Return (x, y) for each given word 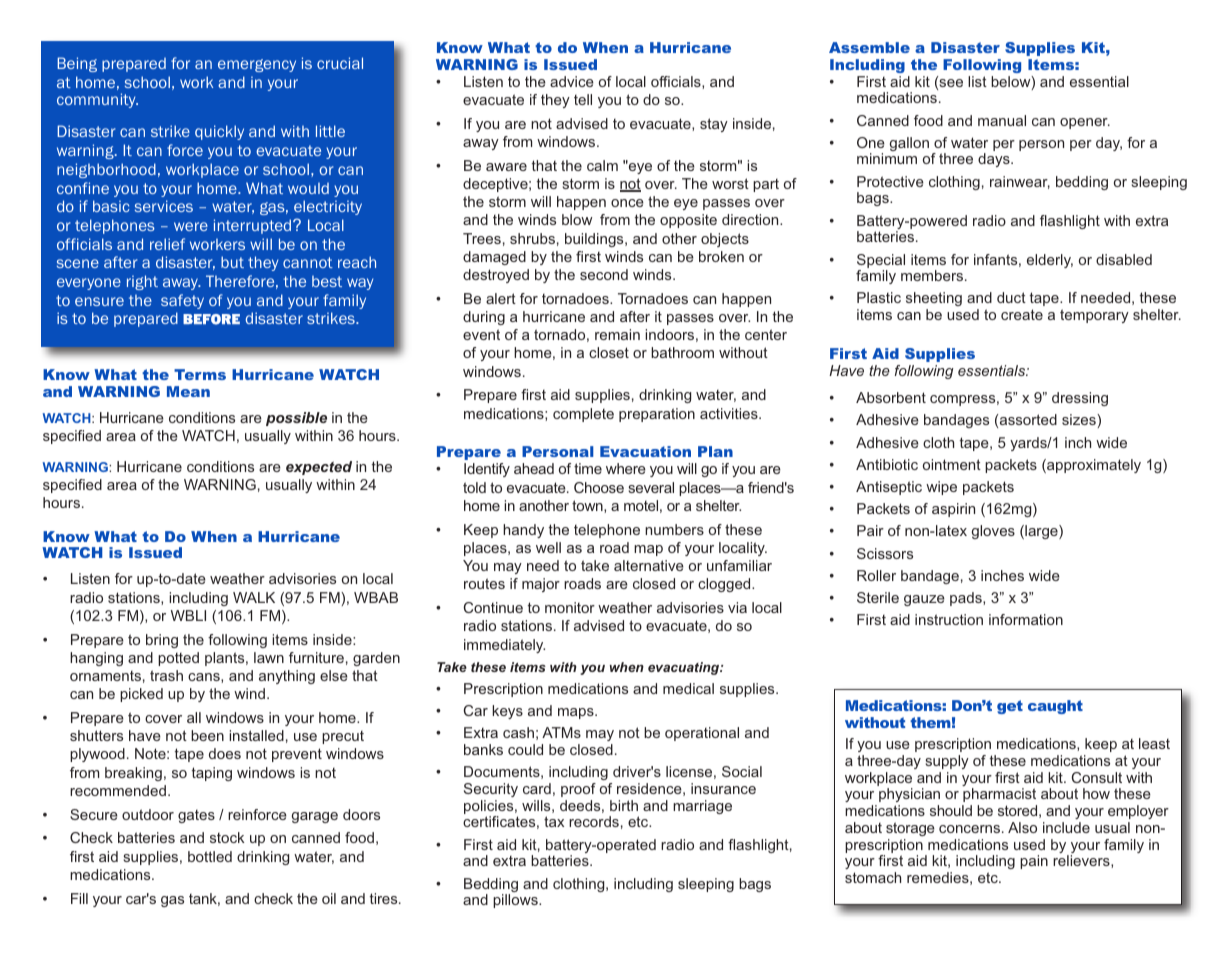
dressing (1080, 399)
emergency (257, 65)
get (1010, 707)
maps (577, 713)
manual (1002, 120)
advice (572, 81)
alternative (649, 565)
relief (167, 244)
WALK (254, 597)
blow (577, 219)
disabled (1124, 259)
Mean (188, 391)
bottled (210, 856)
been (207, 735)
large (1041, 532)
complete (583, 415)
